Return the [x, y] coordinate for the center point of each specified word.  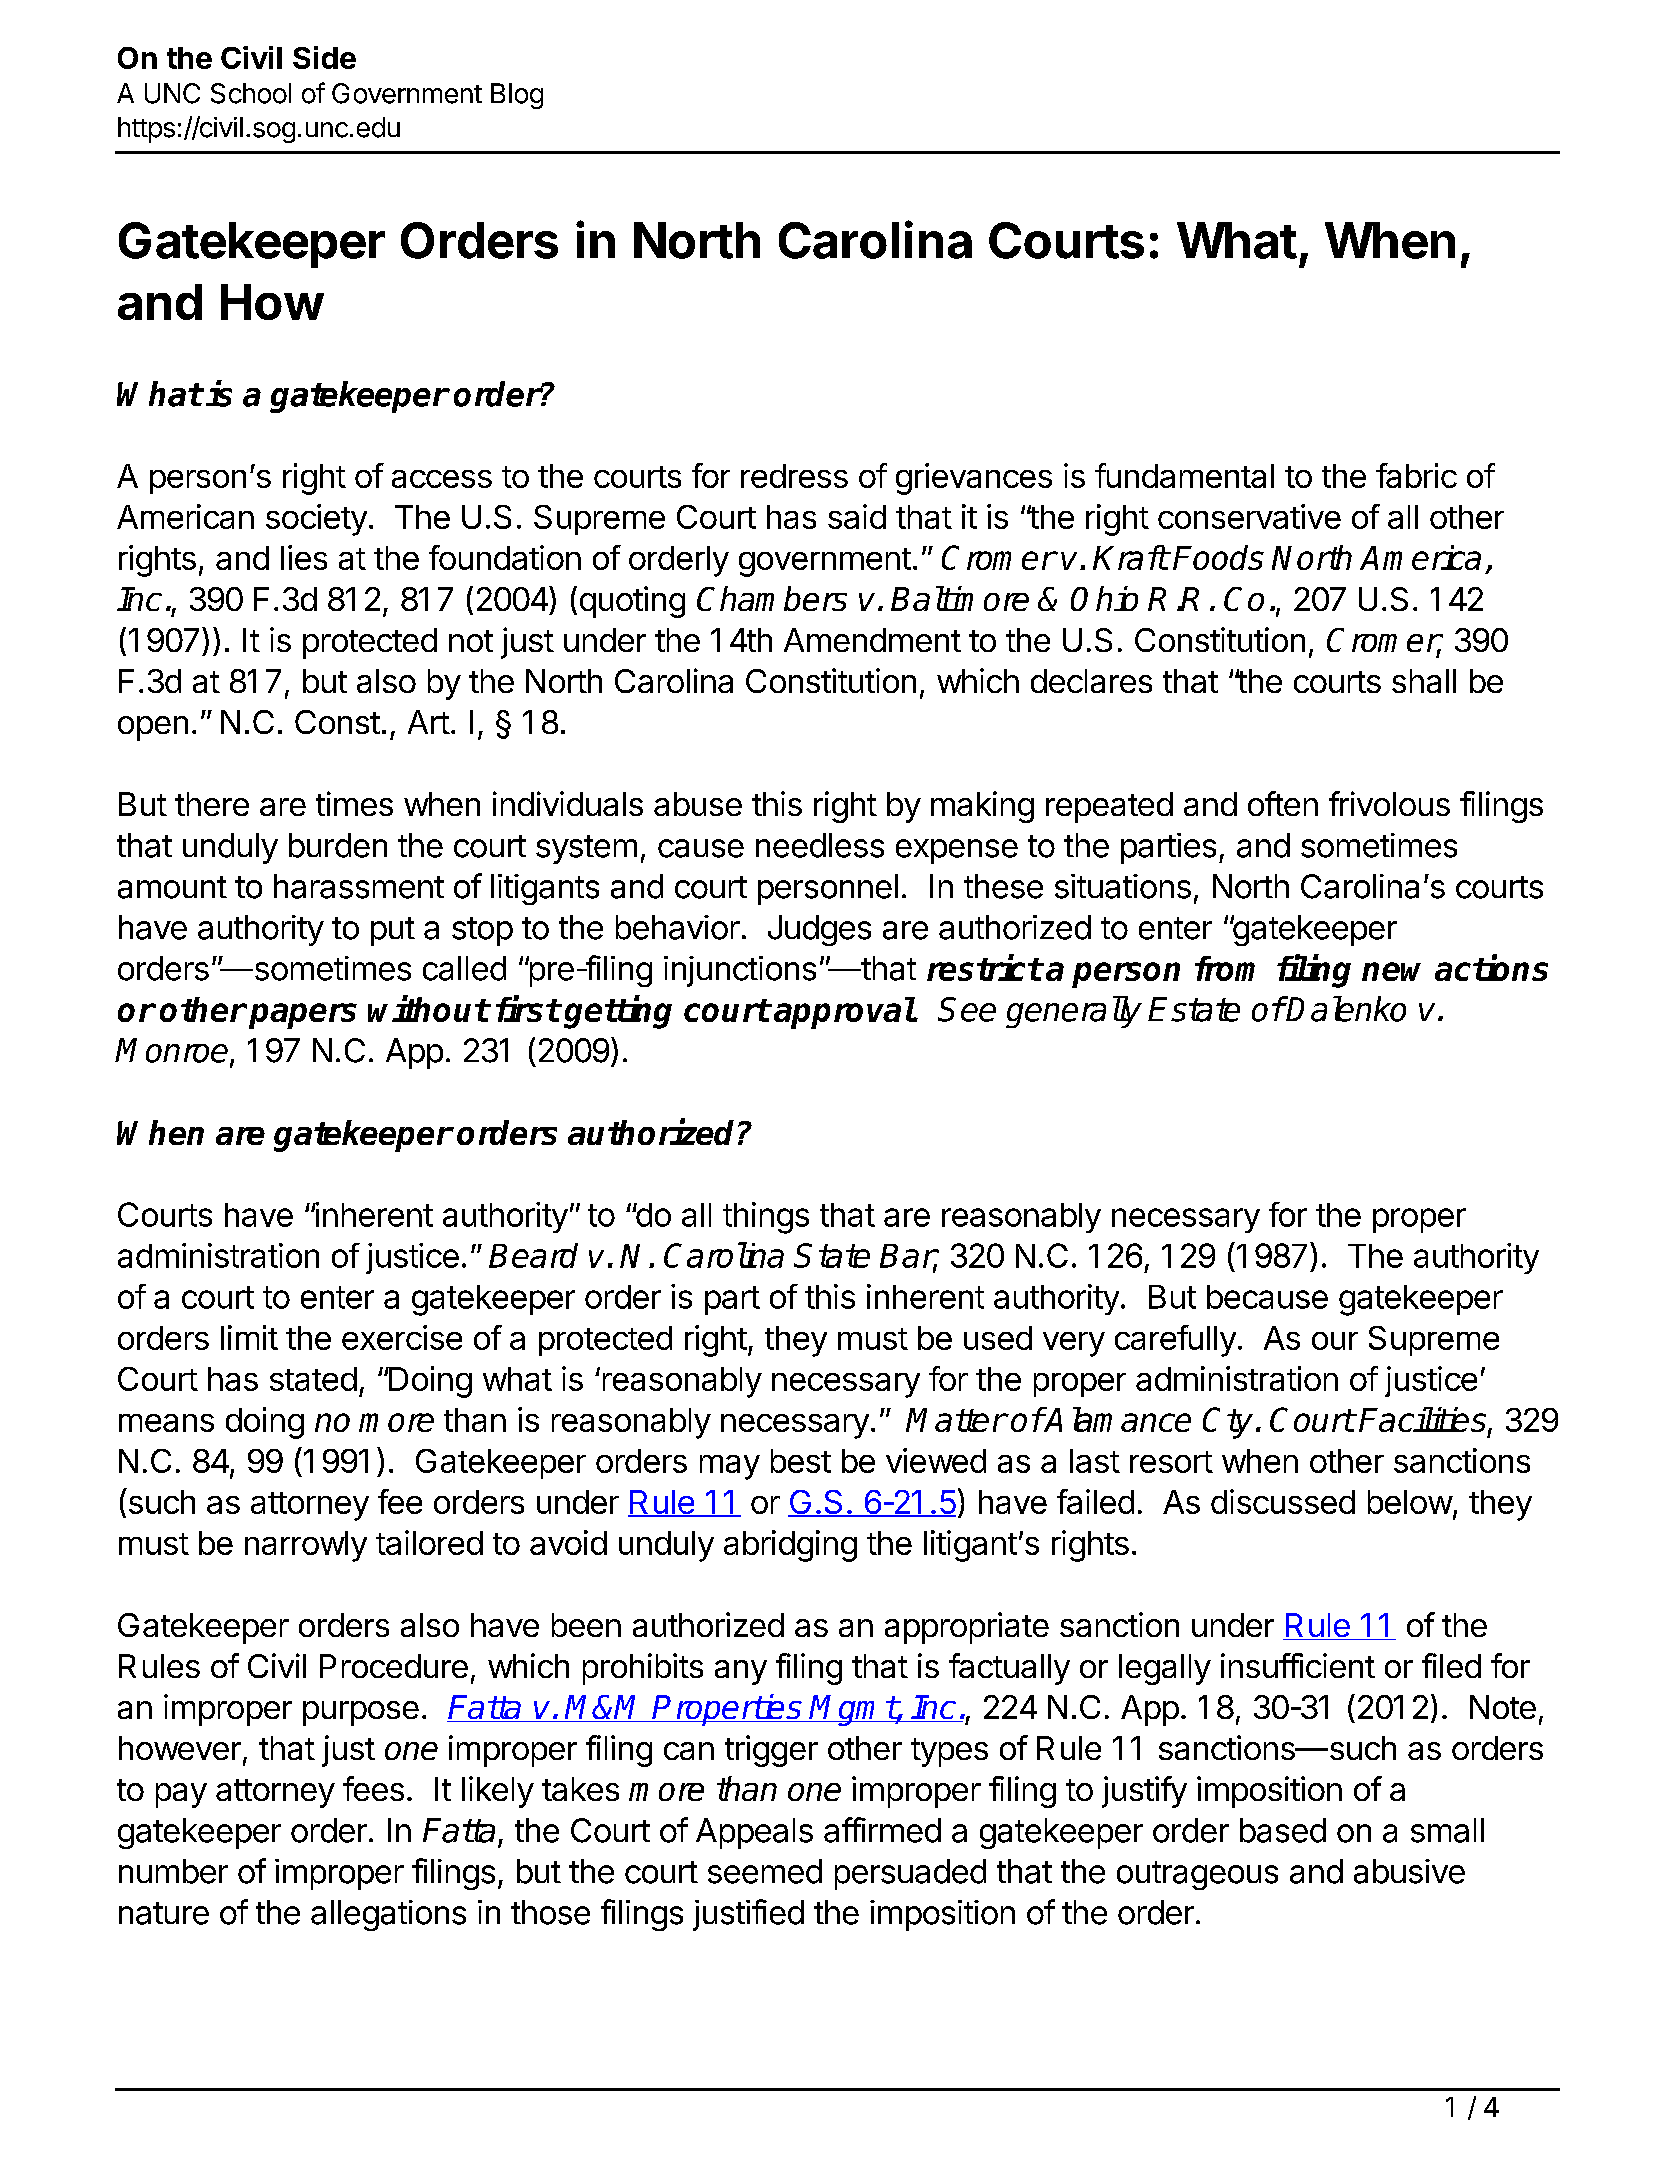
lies [304, 557]
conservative [1249, 516]
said [857, 516]
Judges [819, 930]
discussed [1283, 1501]
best [801, 1461]
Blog [517, 96]
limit [249, 1337]
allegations [388, 1915]
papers [303, 1016]
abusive [1409, 1871]
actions [1491, 967]
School [251, 93]
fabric [1416, 475]
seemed [765, 1871]
